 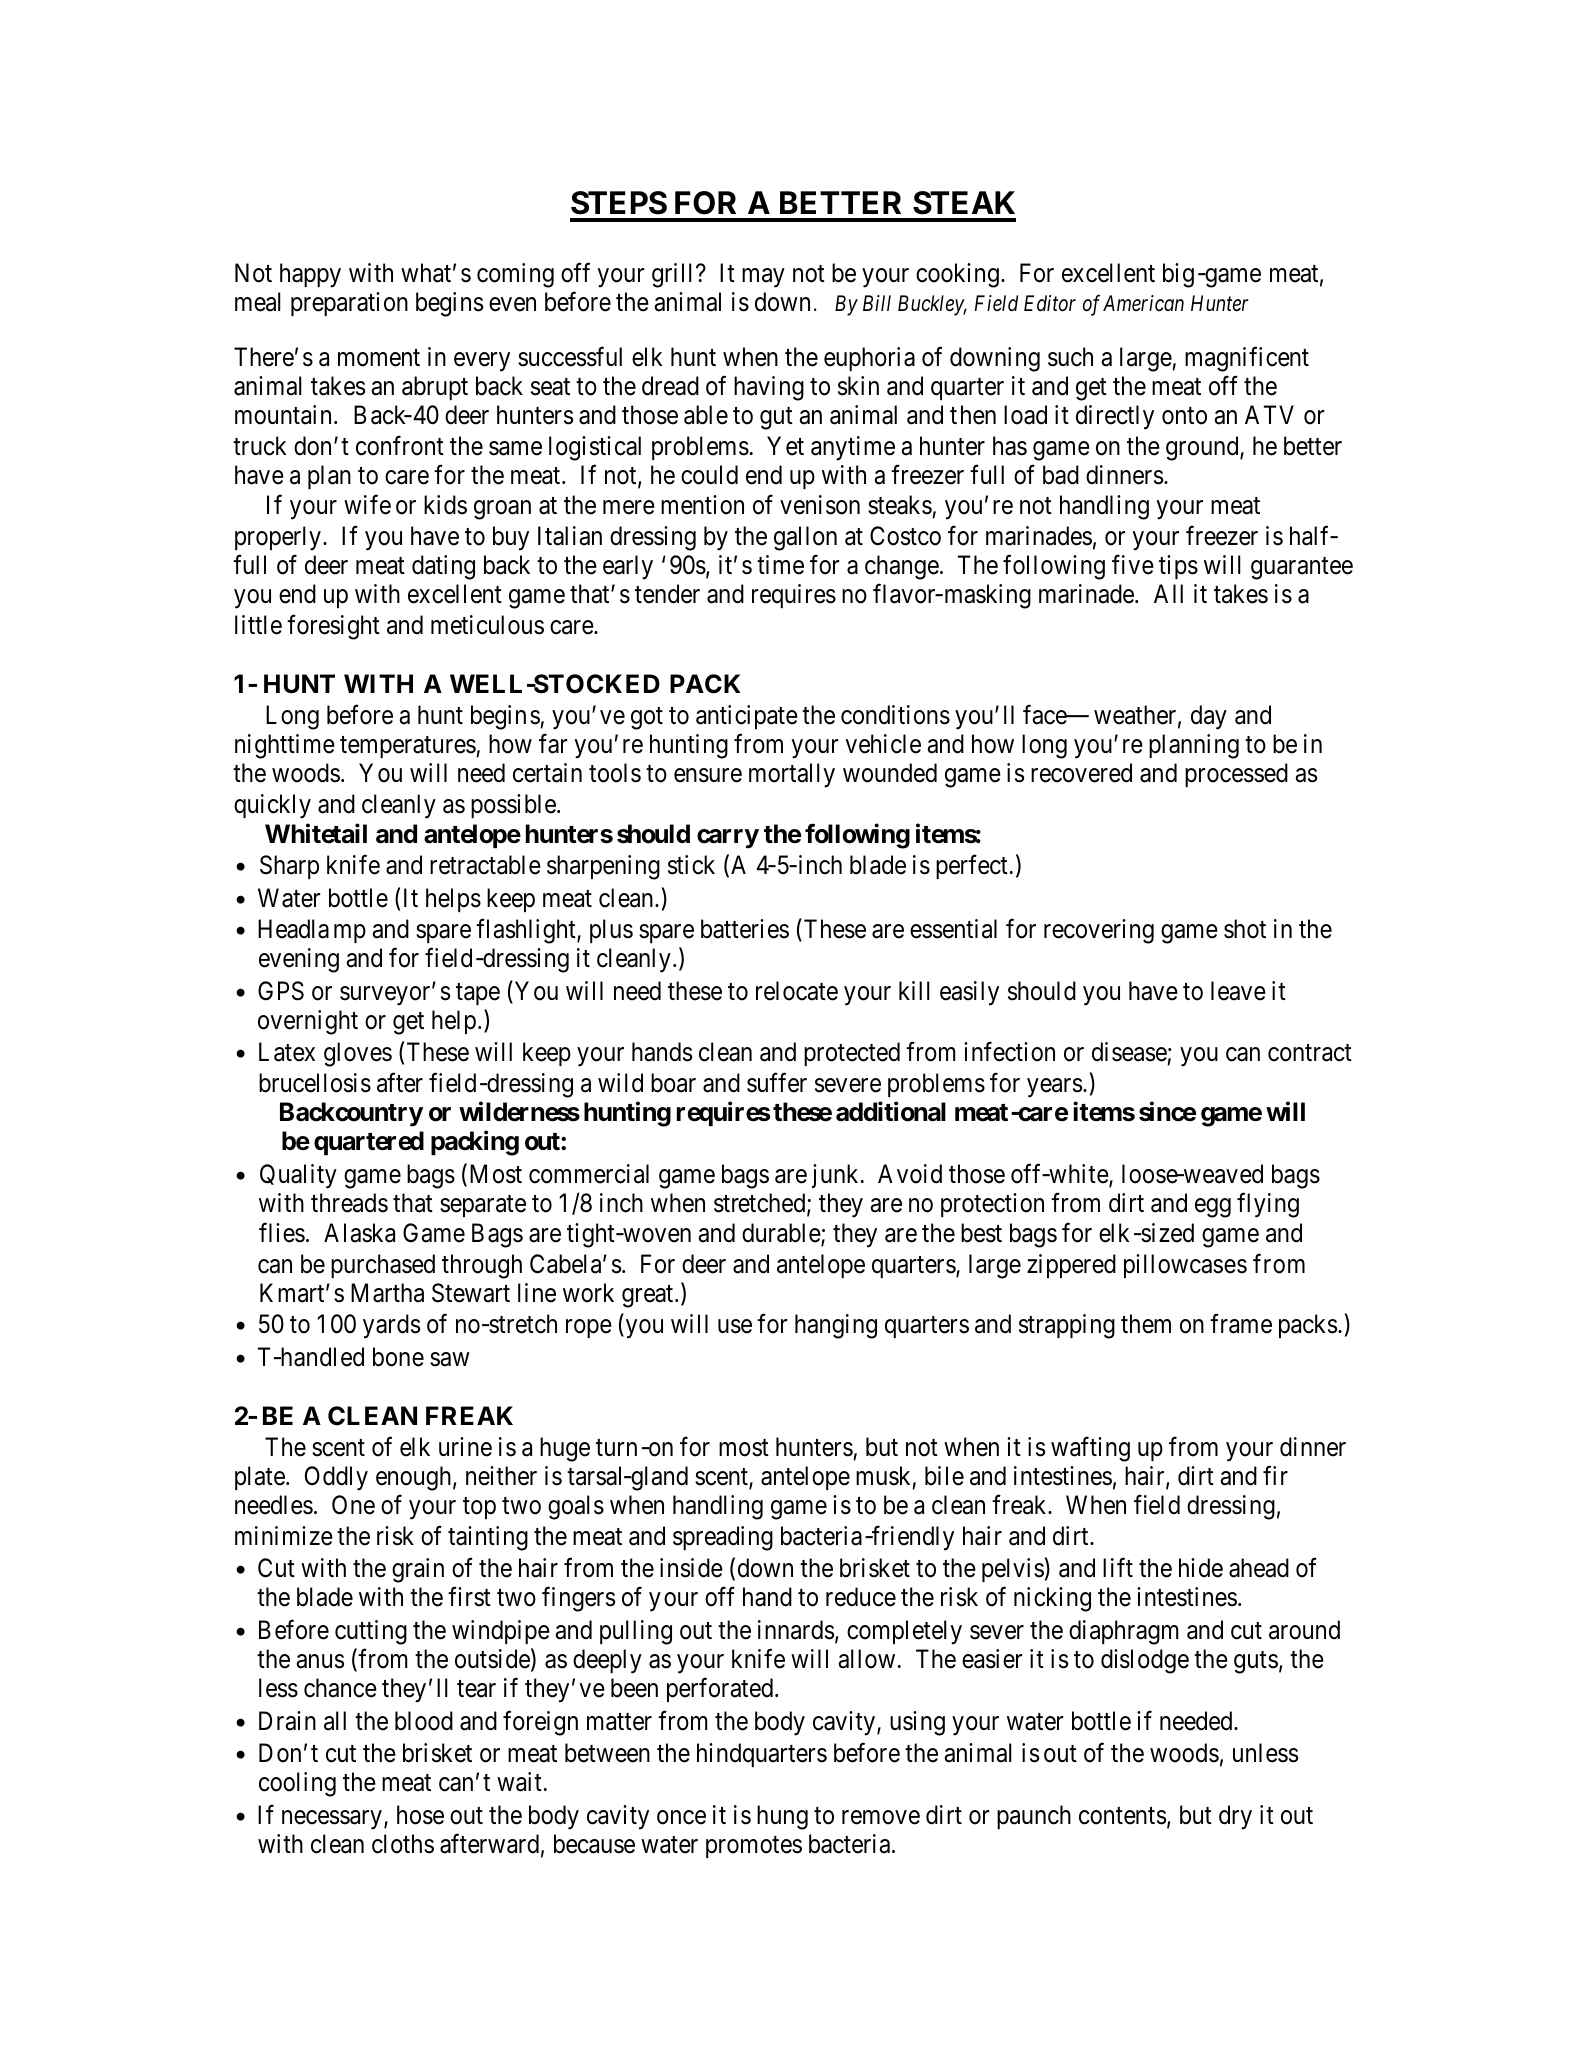 I want to click on preparation, so click(x=349, y=304).
